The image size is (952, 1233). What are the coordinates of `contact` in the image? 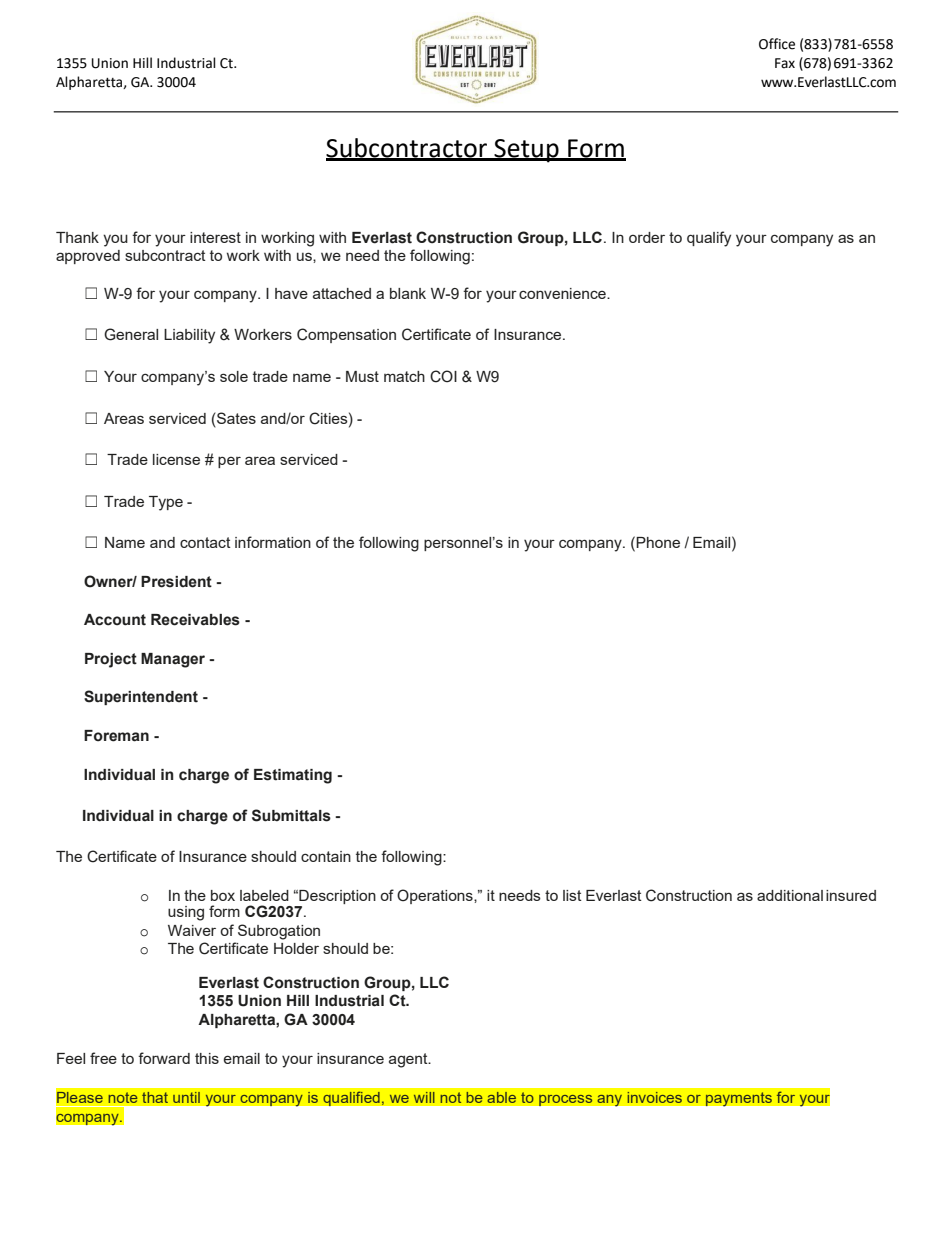 It's located at (205, 542).
